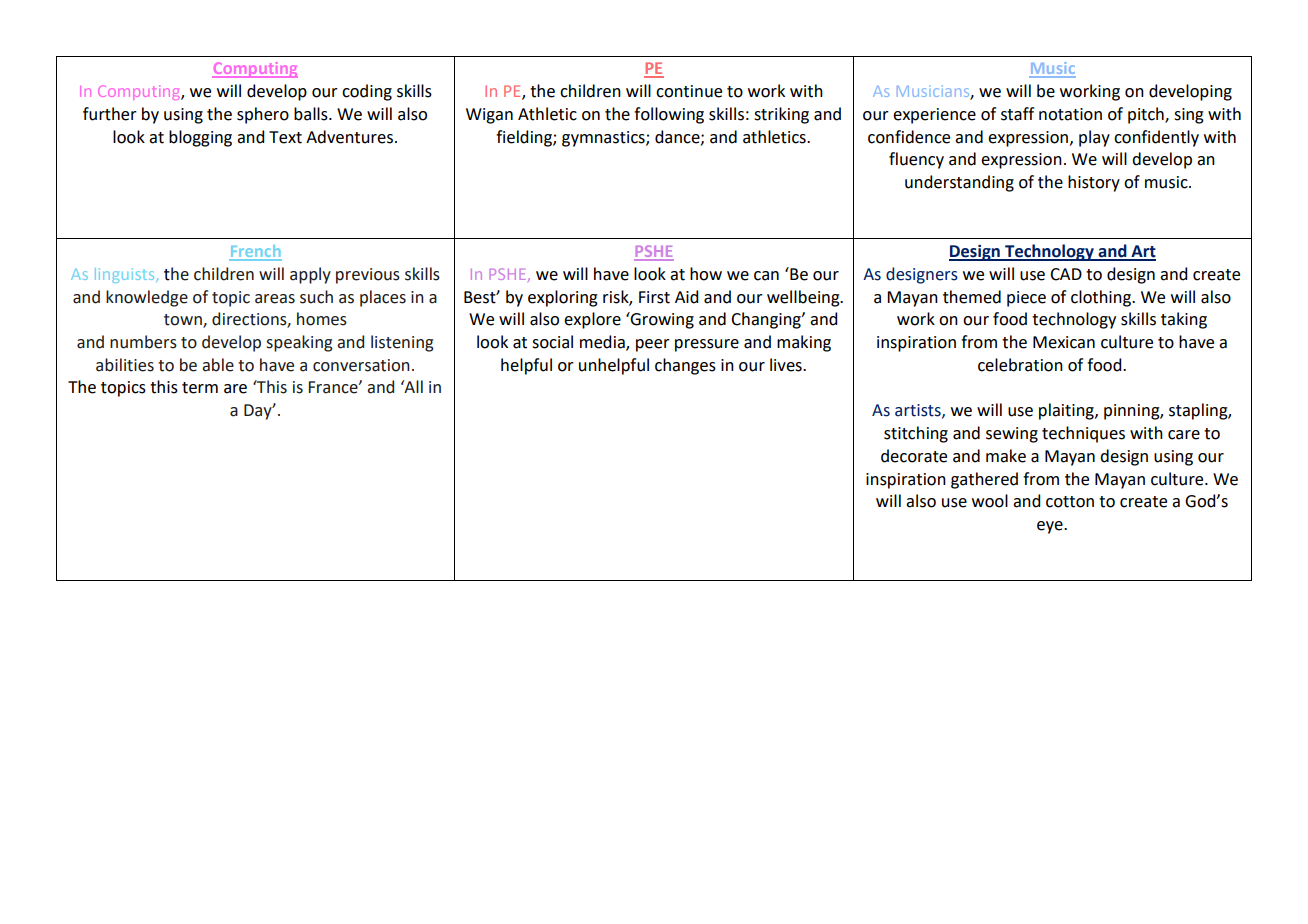 This screenshot has width=1308, height=924. What do you see at coordinates (200, 388) in the screenshot?
I see `term` at bounding box center [200, 388].
